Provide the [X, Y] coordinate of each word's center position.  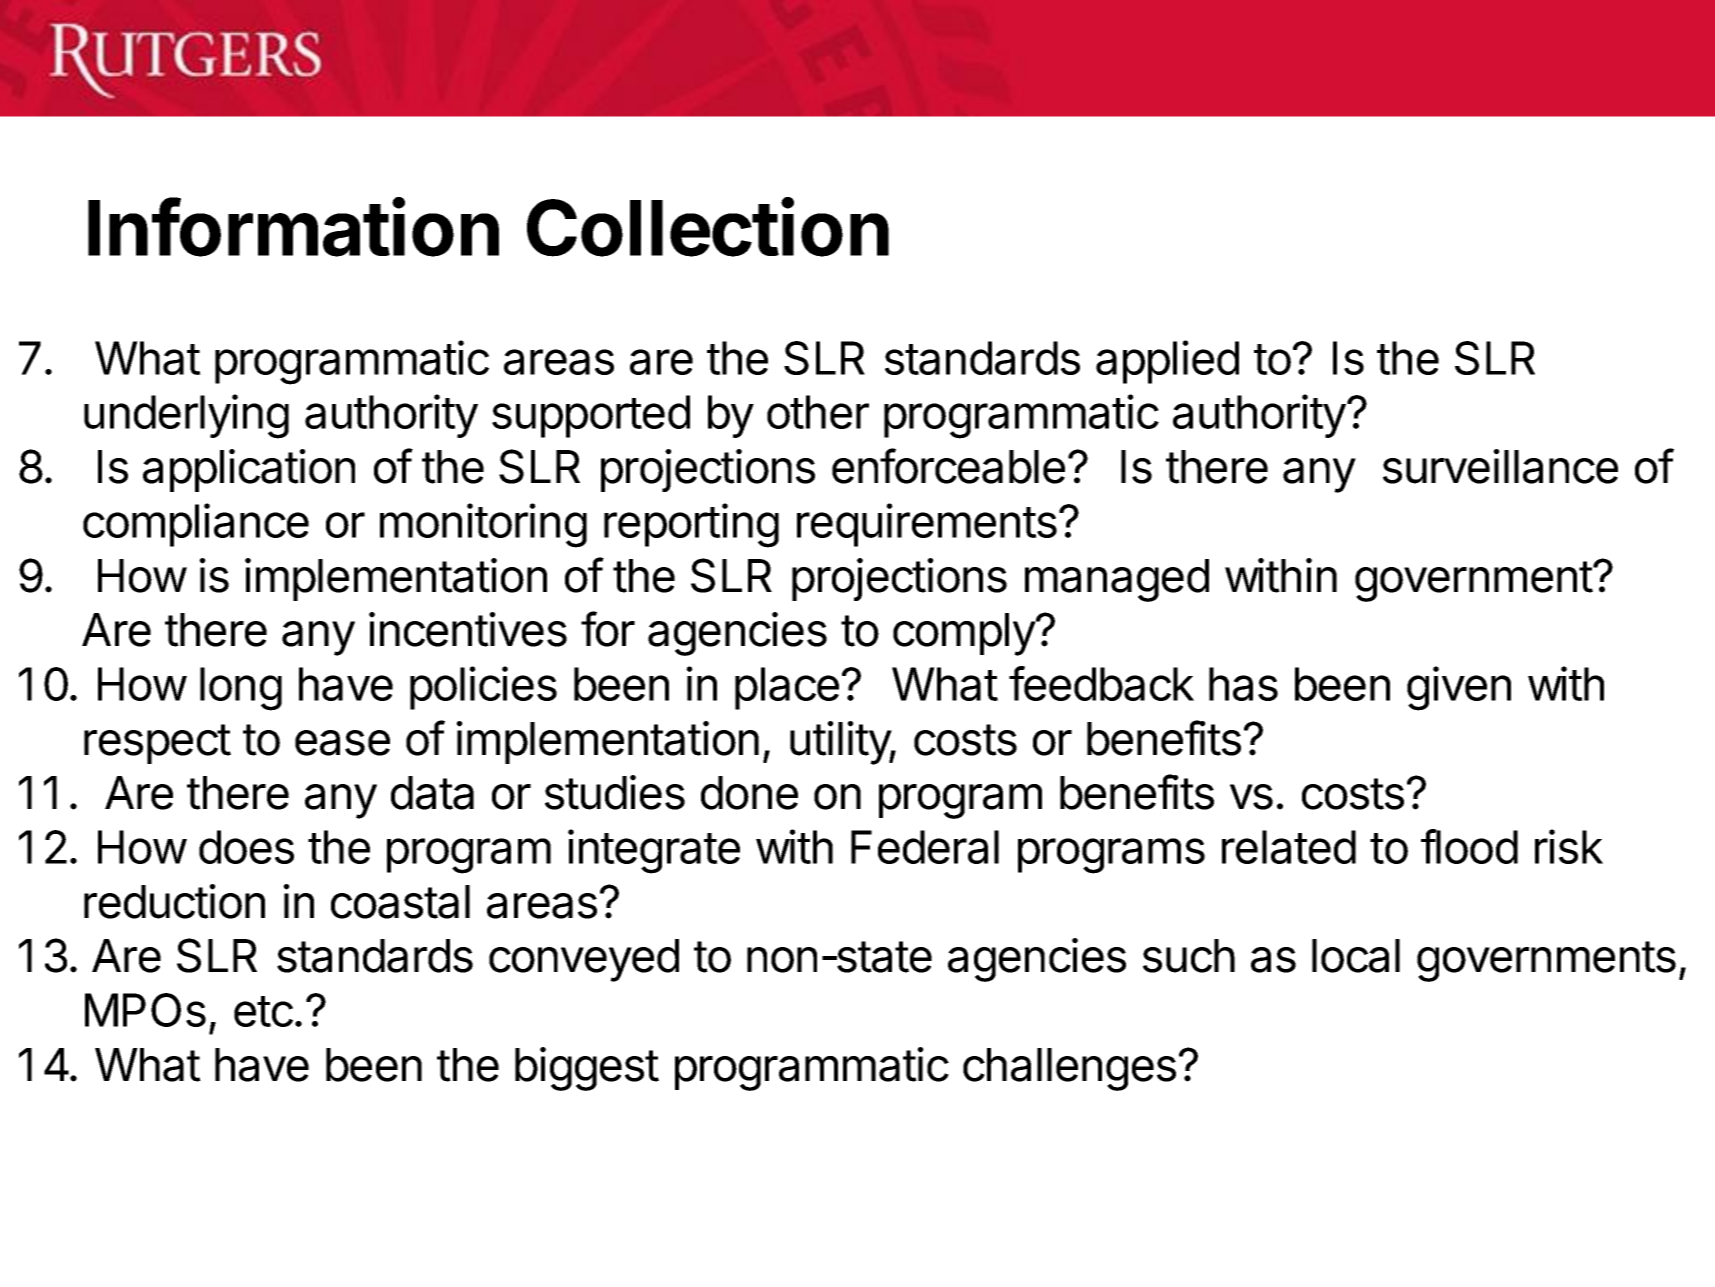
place [787, 688]
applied [1167, 362]
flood [1469, 846]
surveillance [1500, 466]
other [818, 412]
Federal [925, 847]
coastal [400, 902]
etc [263, 1011]
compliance [196, 525]
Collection [708, 227]
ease [342, 743]
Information [293, 227]
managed [1117, 580]
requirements [927, 525]
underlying [186, 416]
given [1459, 688]
